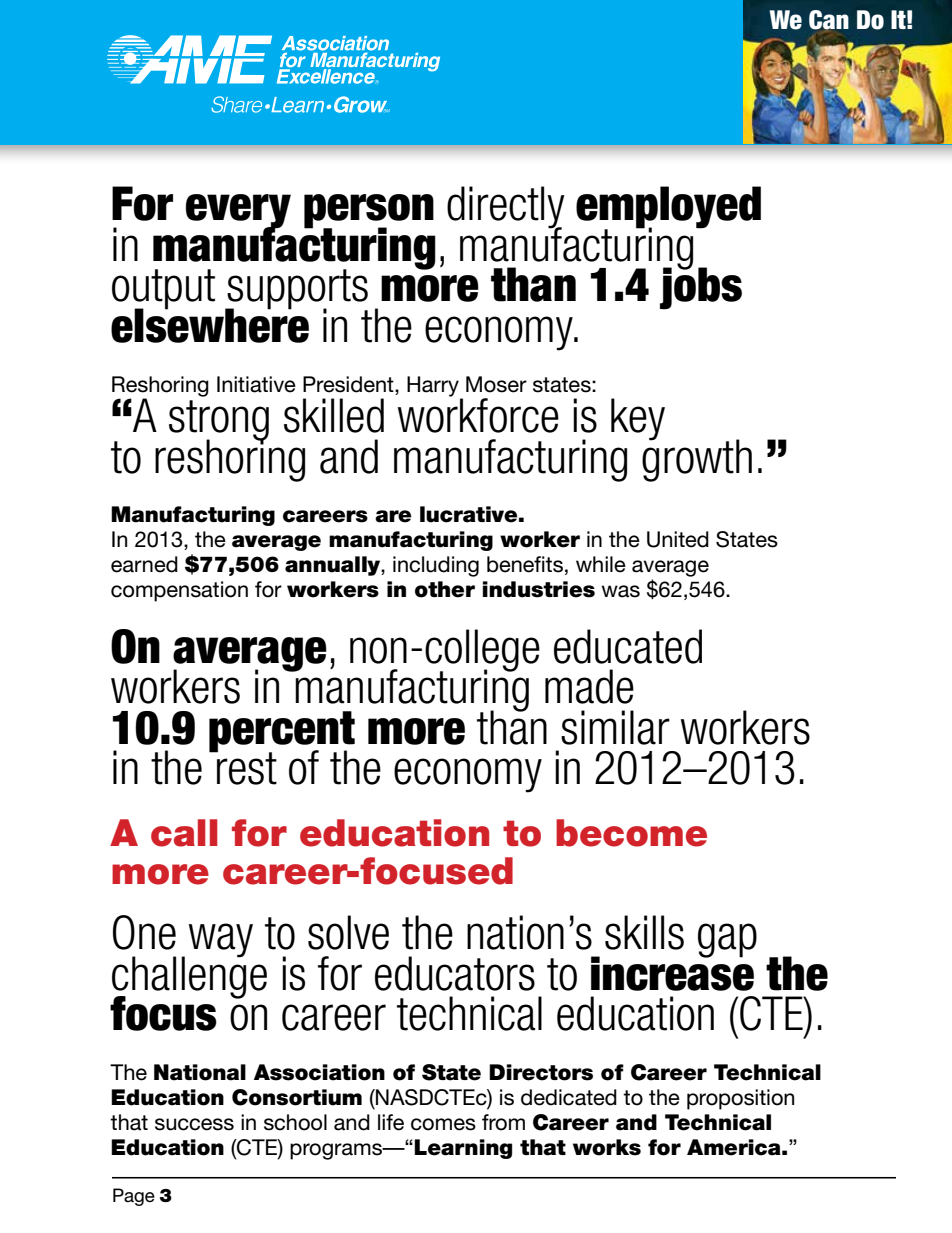 The height and width of the page is (1233, 952). I want to click on compensation, so click(179, 591).
